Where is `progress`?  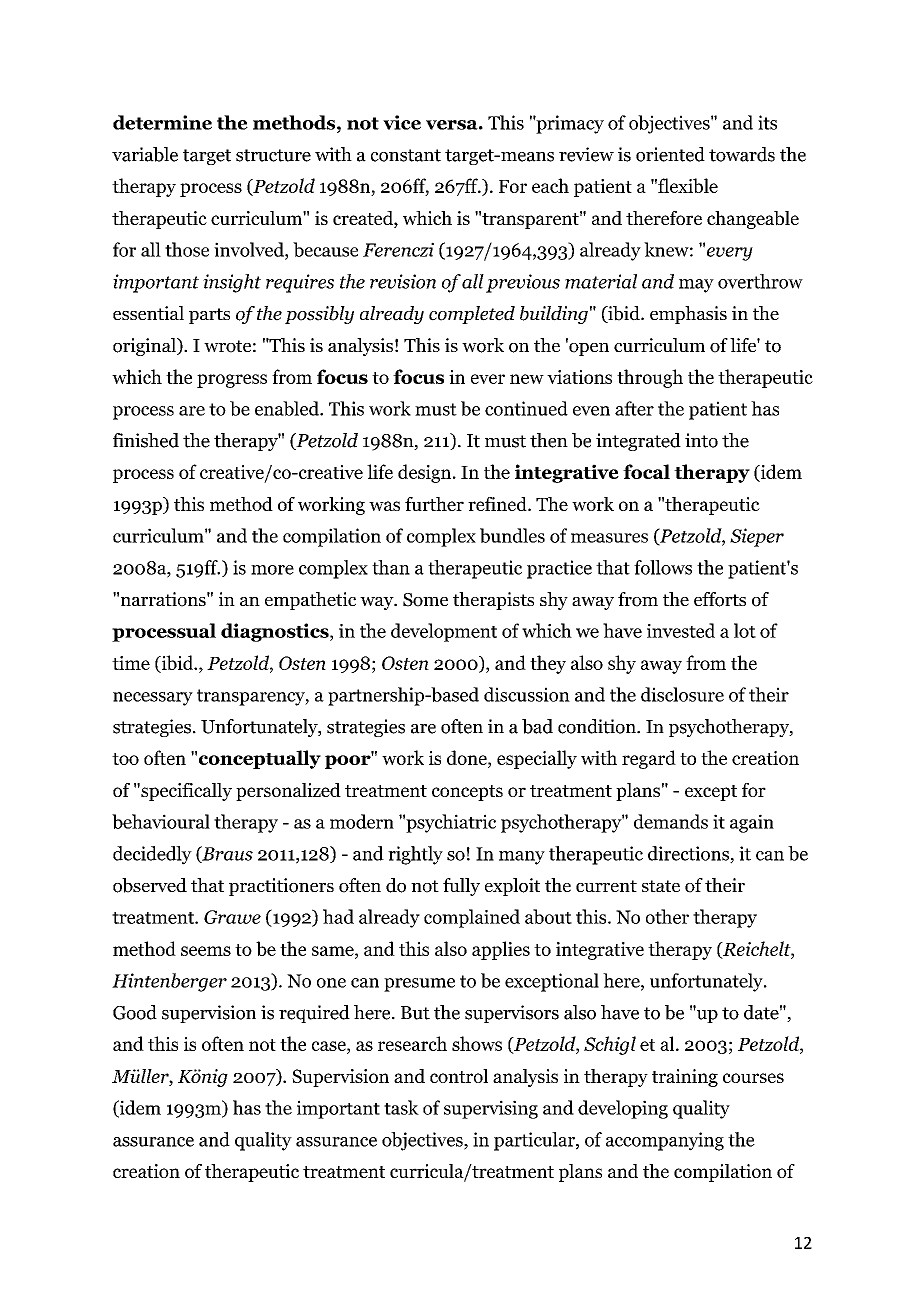
progress is located at coordinates (232, 381).
